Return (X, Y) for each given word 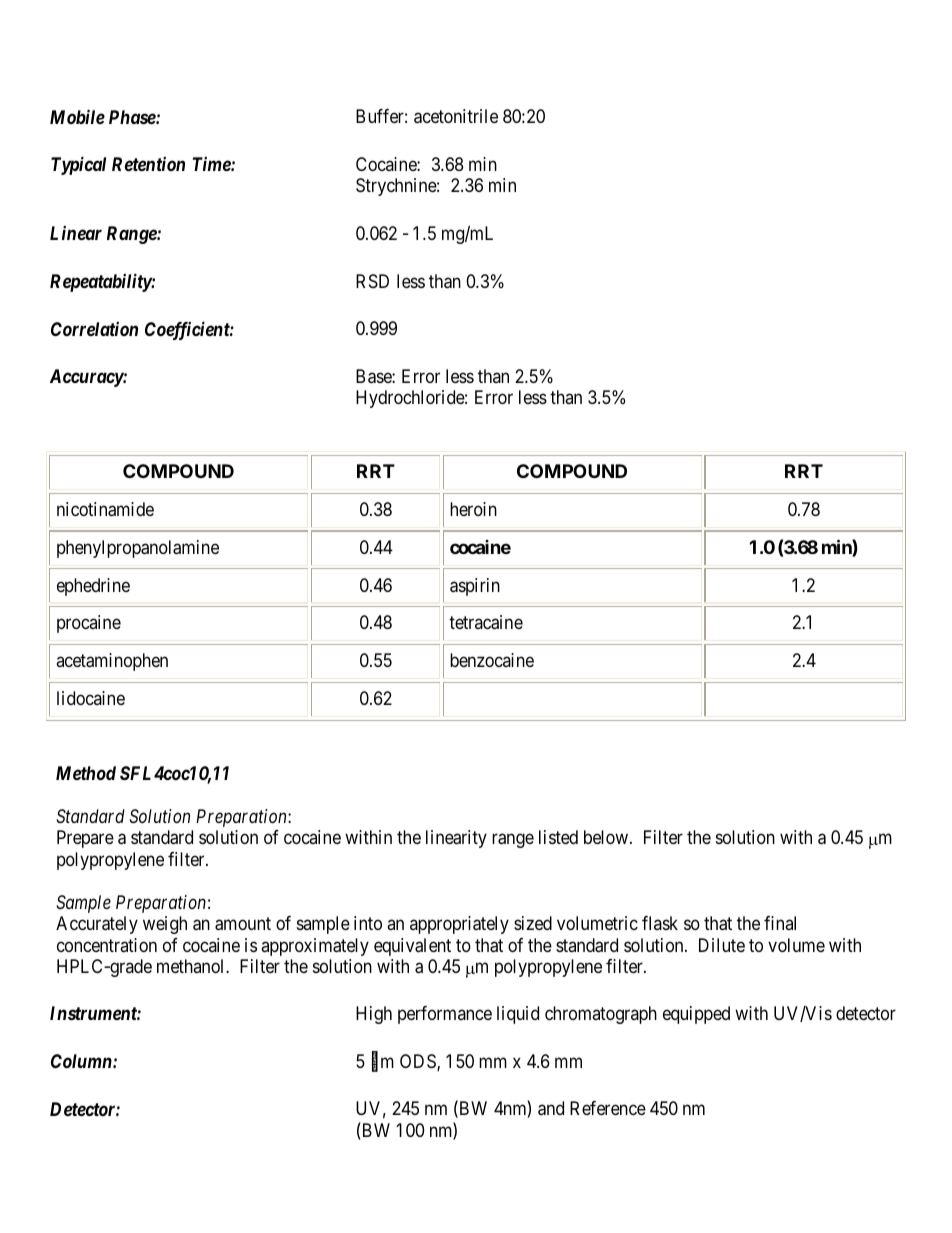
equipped (696, 1015)
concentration (107, 945)
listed (558, 837)
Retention (148, 164)
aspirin (475, 587)
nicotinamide (105, 509)
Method (86, 773)
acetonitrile (456, 116)
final (780, 923)
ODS (419, 1062)
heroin (473, 509)
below (606, 837)
